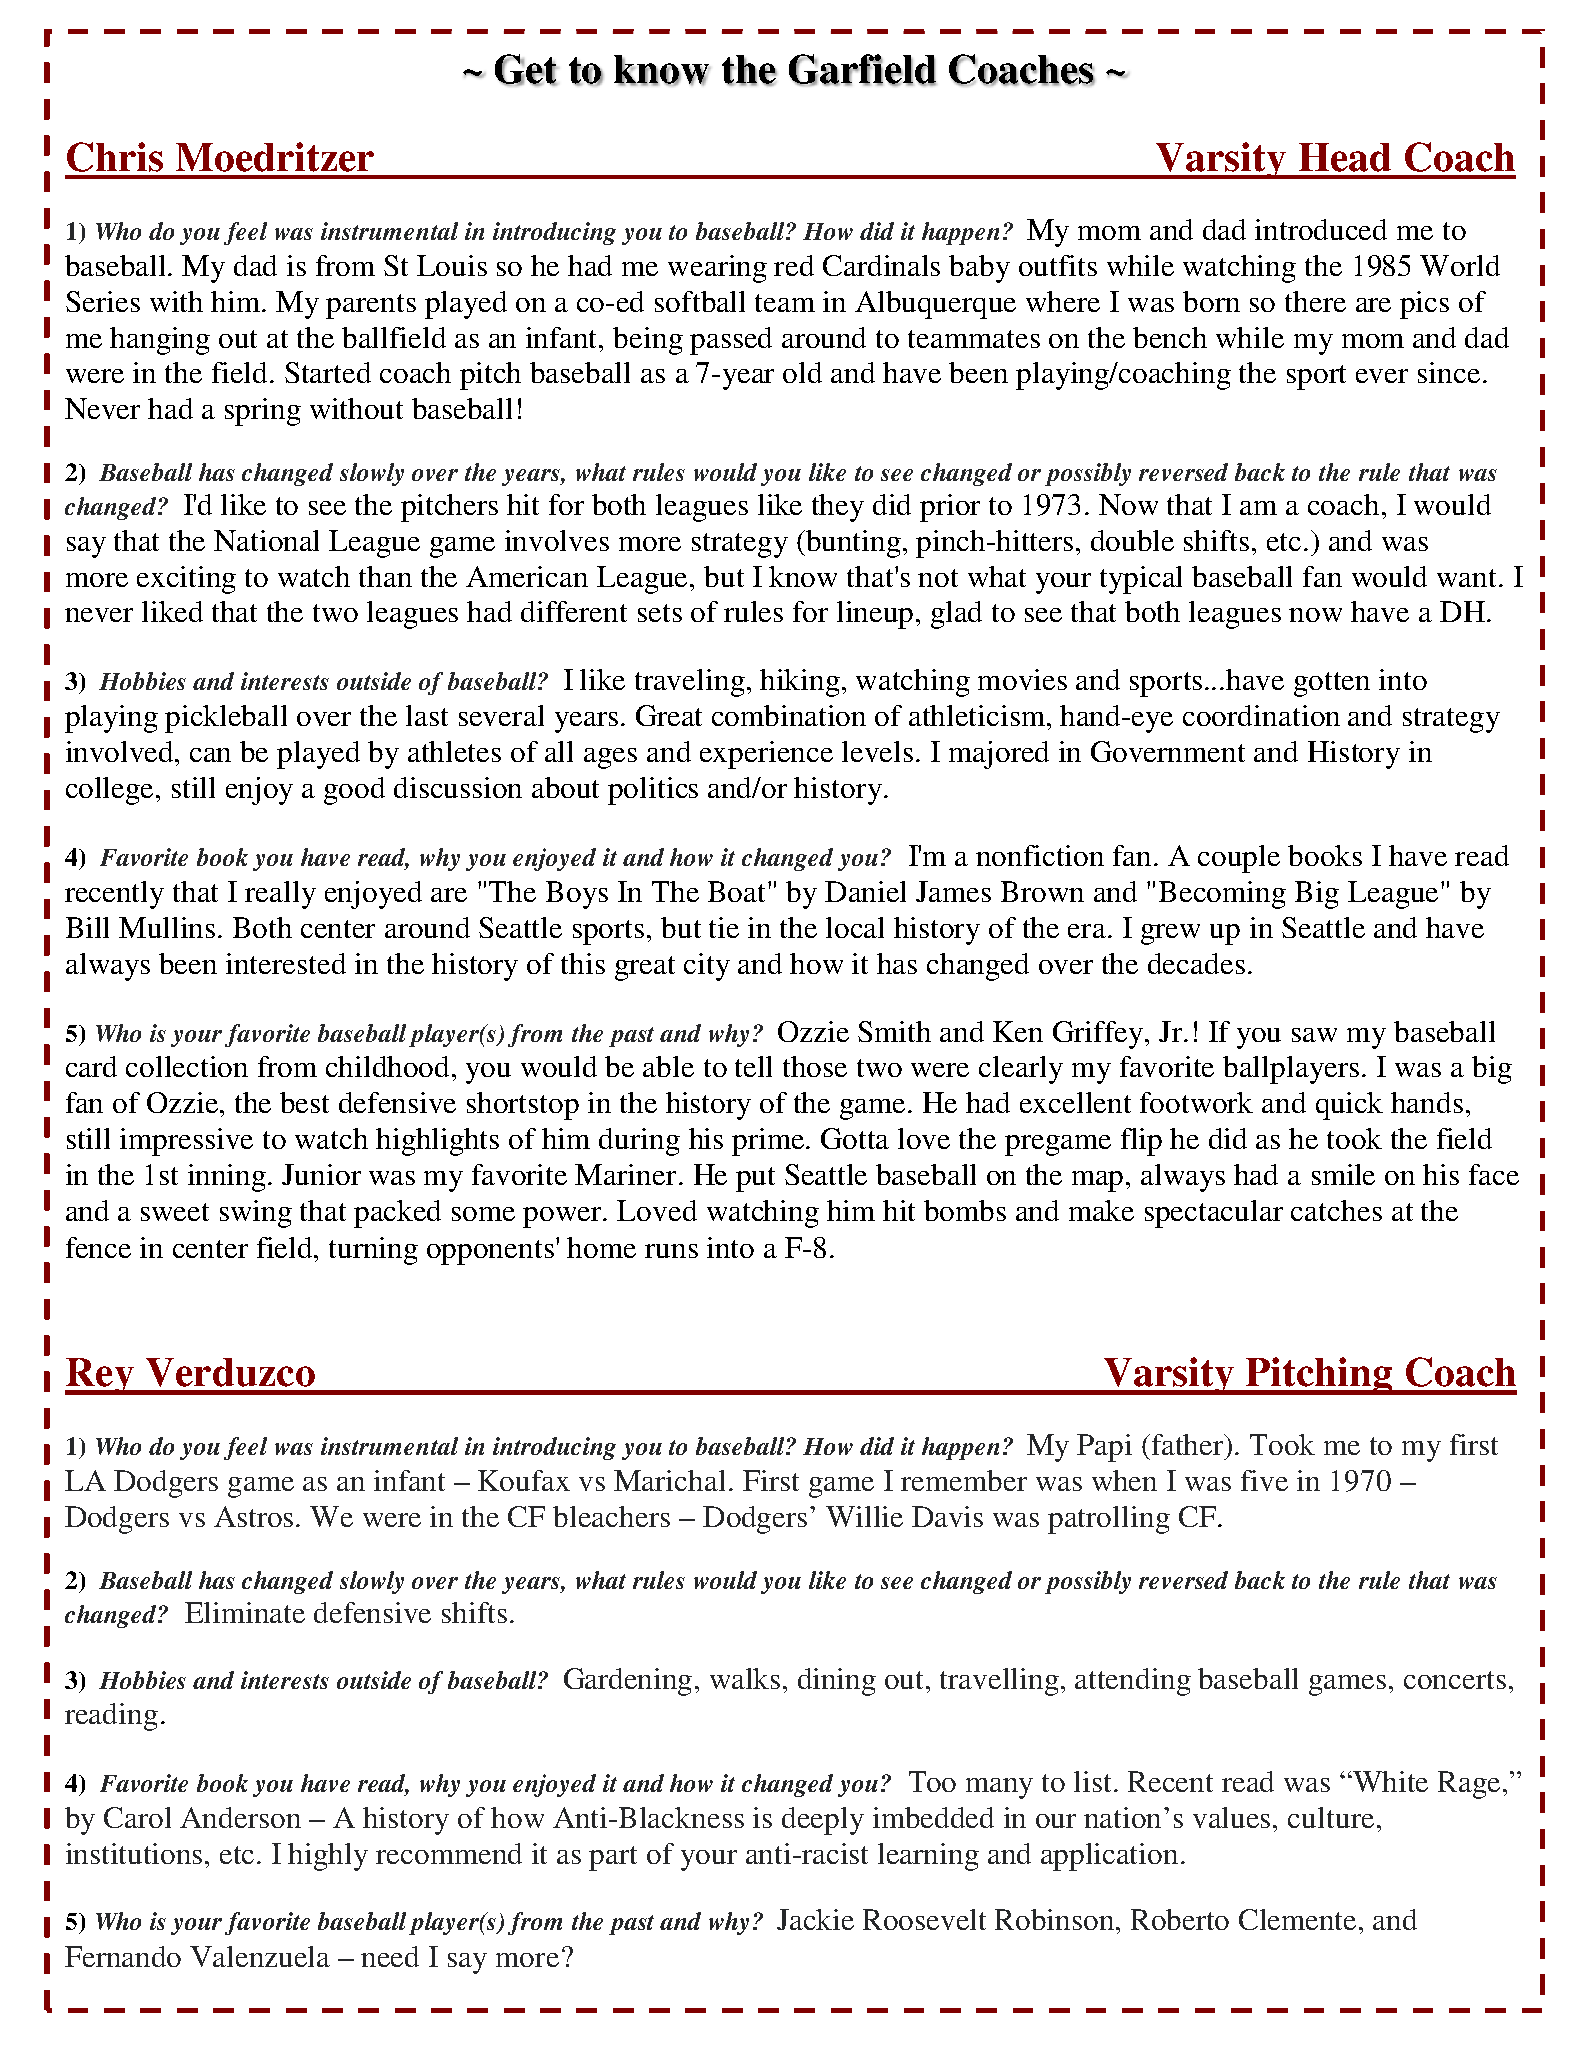 The image size is (1589, 2057). What do you see at coordinates (1345, 157) in the image?
I see `Head` at bounding box center [1345, 157].
